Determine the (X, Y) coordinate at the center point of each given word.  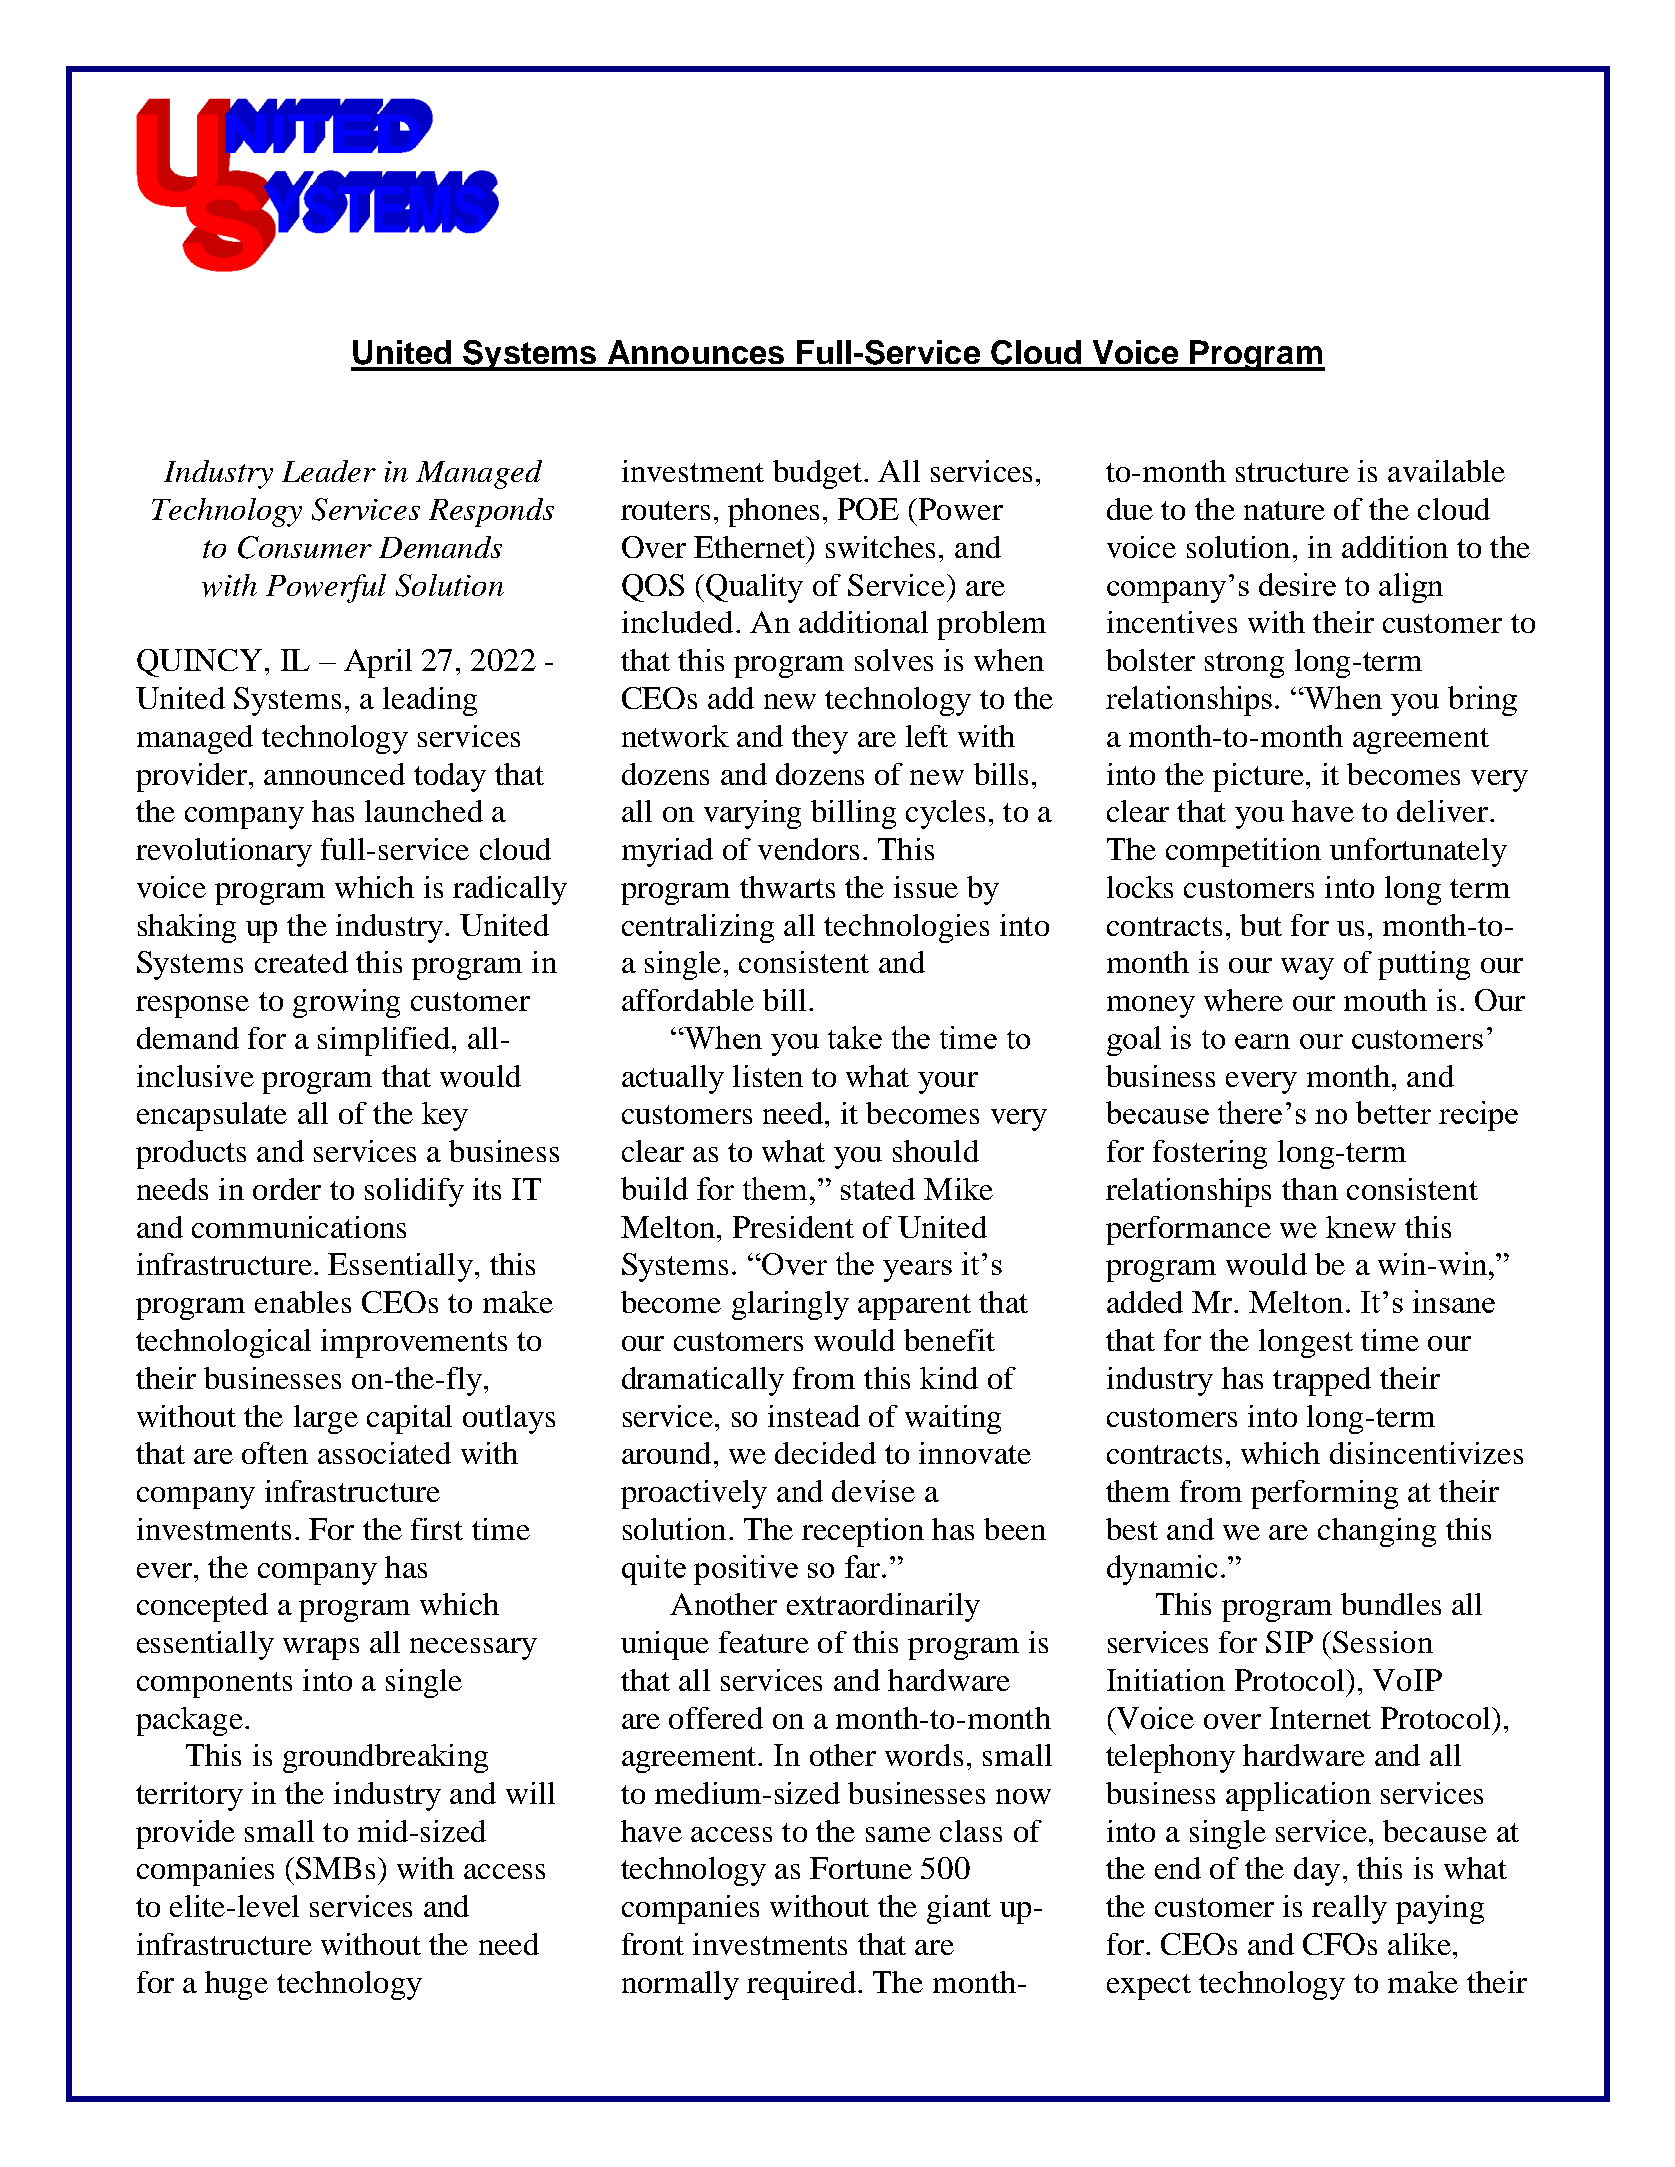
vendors (808, 849)
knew (1361, 1227)
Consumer (305, 547)
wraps (321, 1649)
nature (1284, 510)
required (801, 1985)
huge (236, 1985)
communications (299, 1227)
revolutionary (224, 852)
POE (868, 509)
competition (1243, 852)
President (793, 1227)
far (864, 1566)
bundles (1391, 1604)
